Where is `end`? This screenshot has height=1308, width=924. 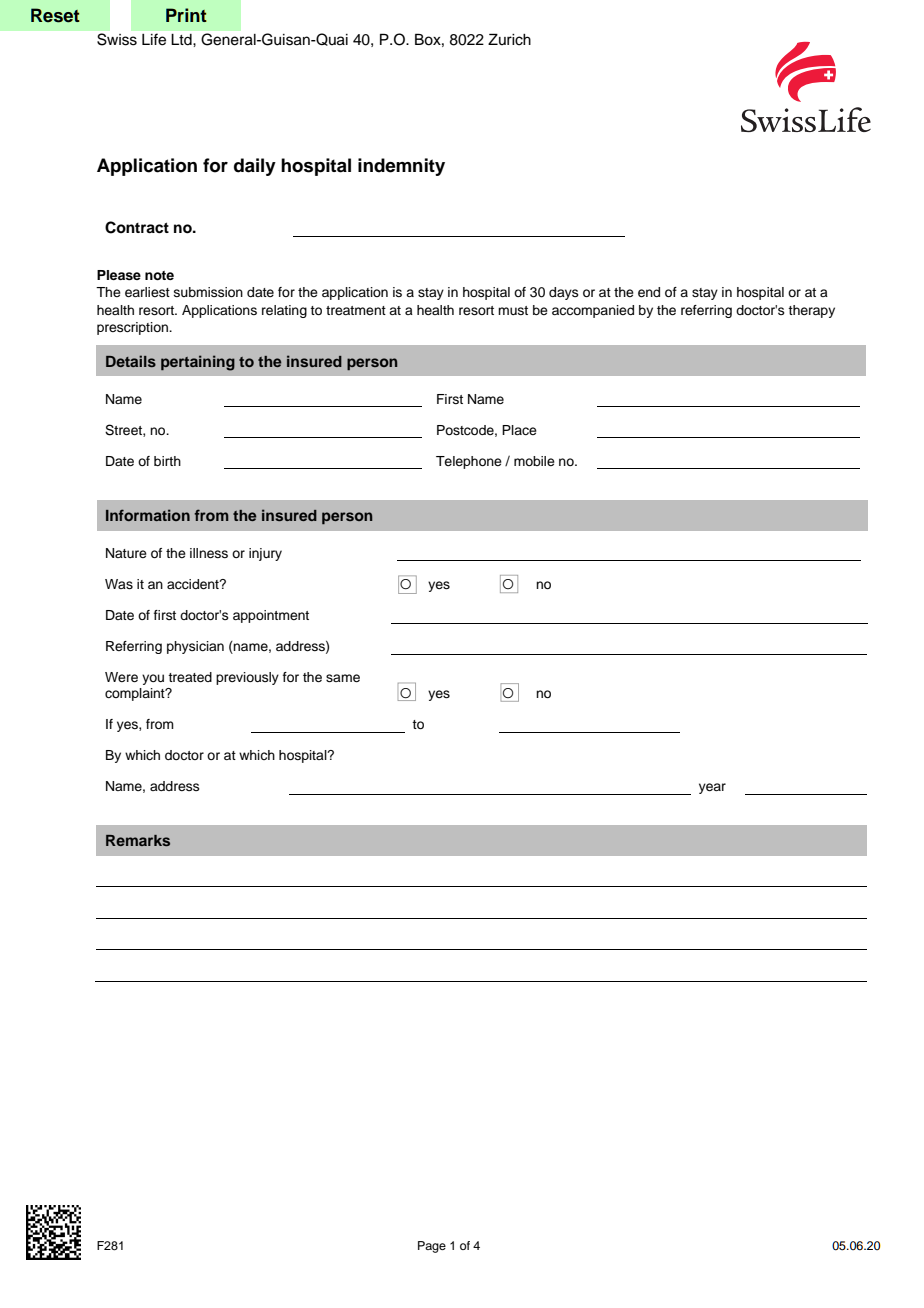
end is located at coordinates (649, 292).
